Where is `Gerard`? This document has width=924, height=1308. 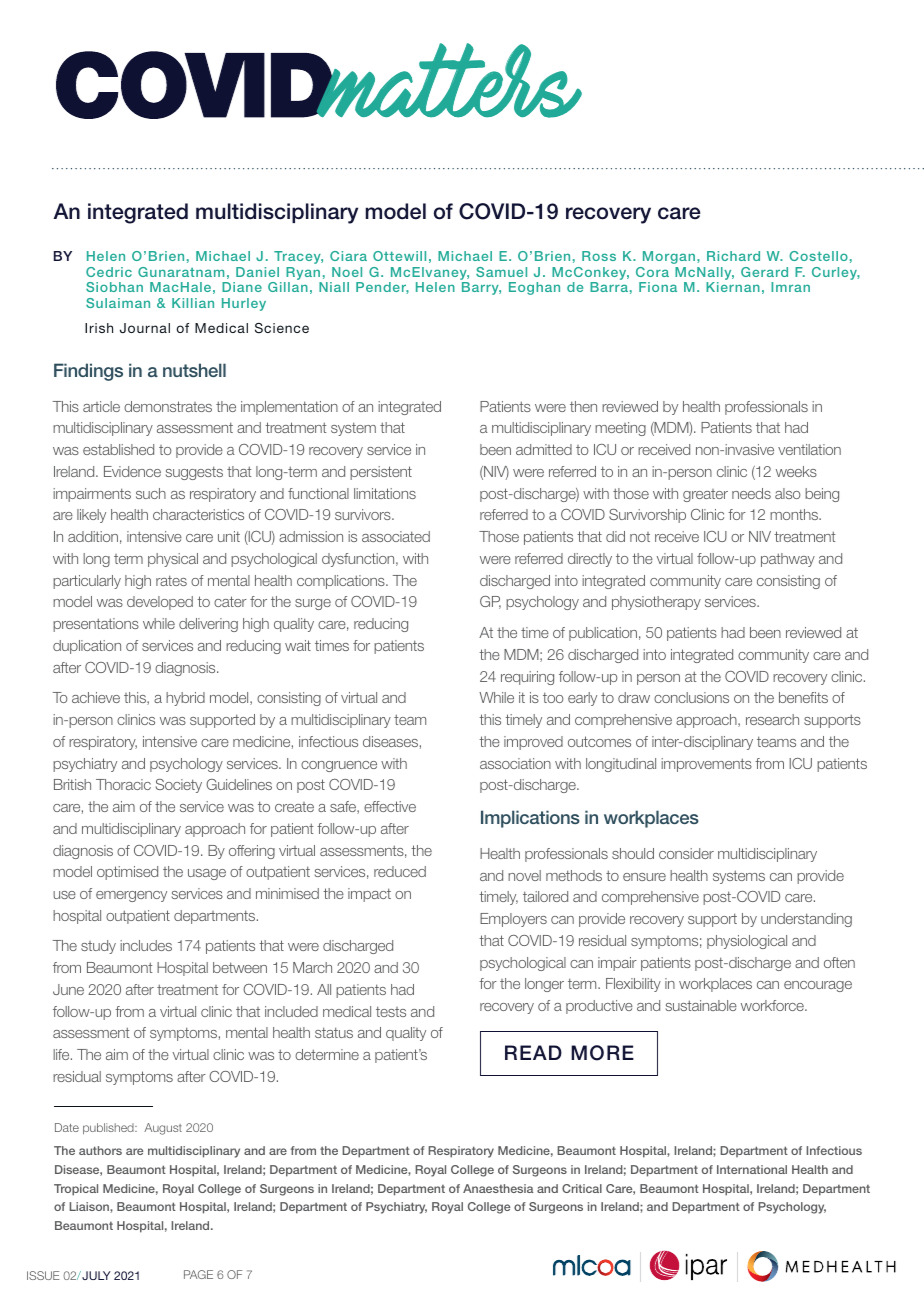
Gerard is located at coordinates (764, 272).
